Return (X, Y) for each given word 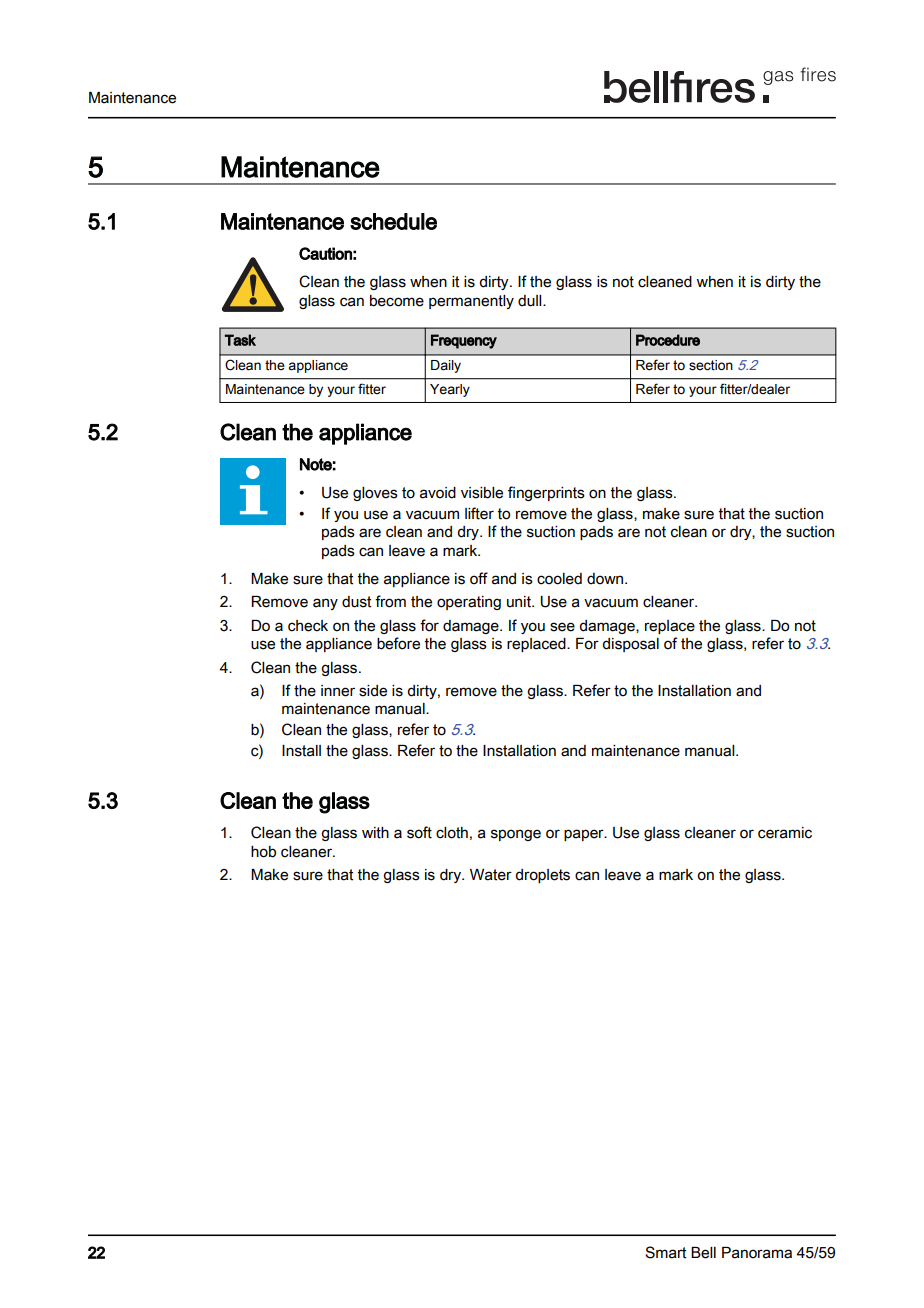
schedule (393, 221)
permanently (471, 302)
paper (585, 835)
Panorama (757, 1253)
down (606, 579)
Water (491, 875)
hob (263, 852)
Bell (703, 1253)
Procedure (668, 340)
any (325, 604)
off (479, 578)
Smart (665, 1252)
